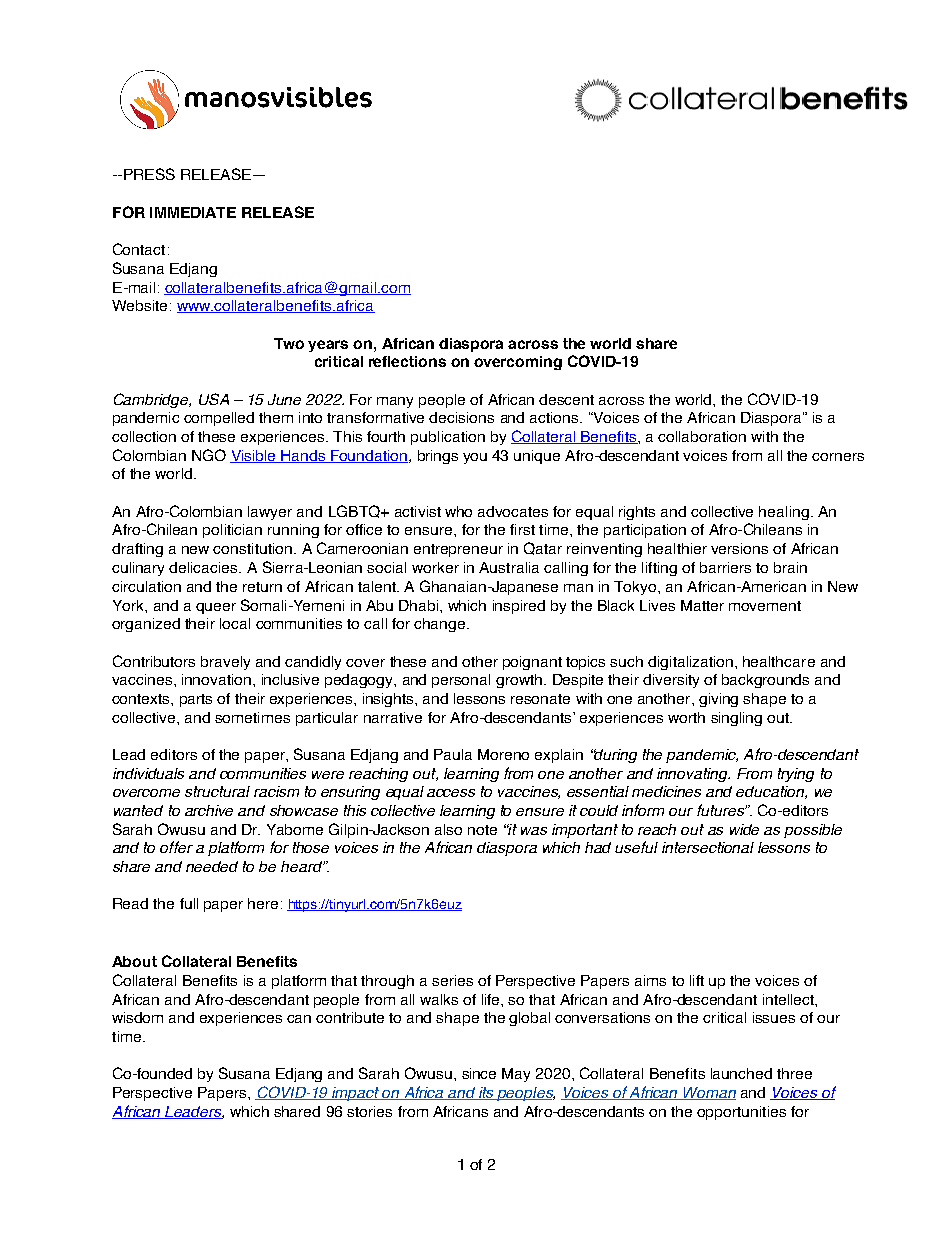 The image size is (952, 1233). Describe the element at coordinates (196, 700) in the screenshot. I see `parts` at that location.
